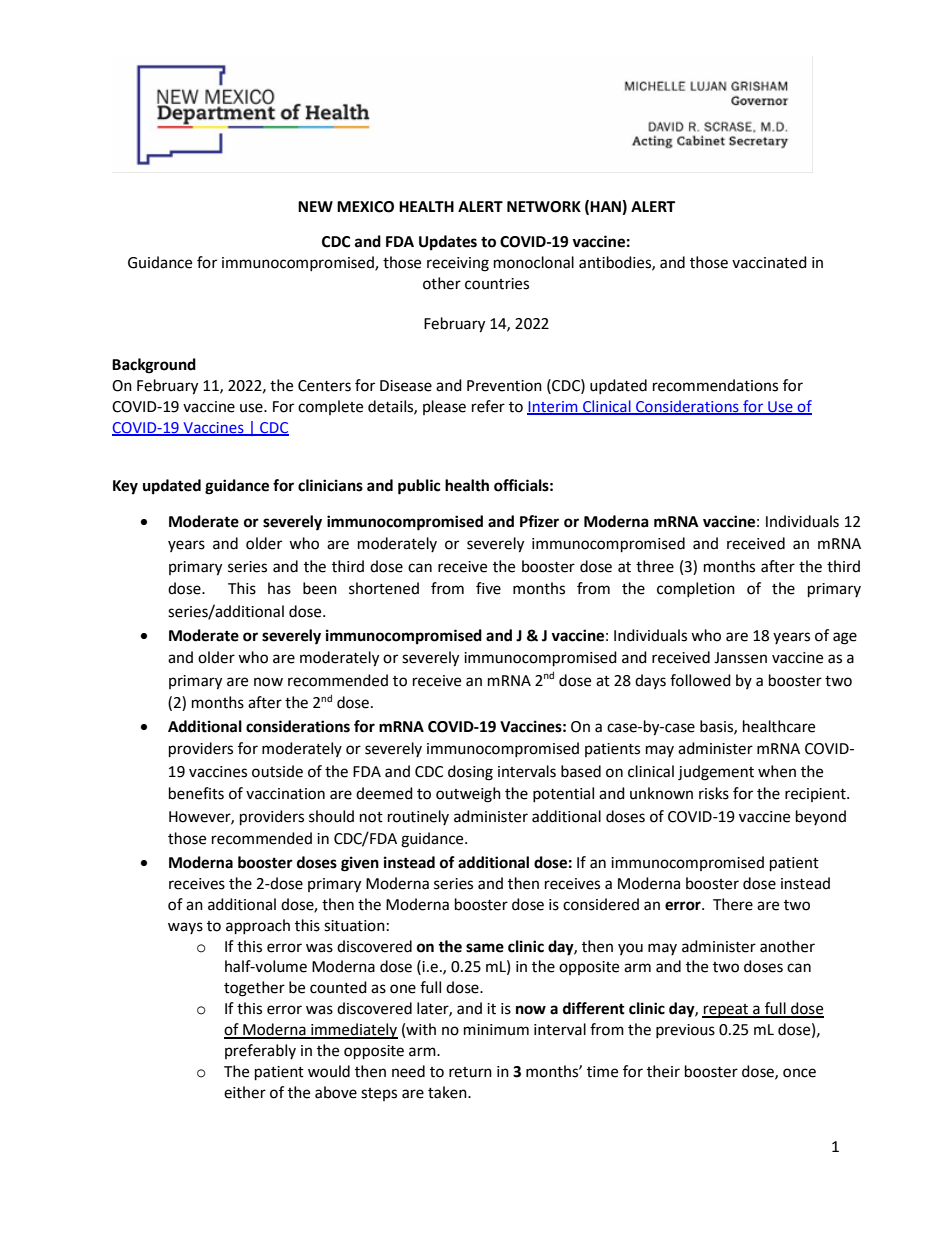  Describe the element at coordinates (245, 1092) in the screenshot. I see `either` at that location.
